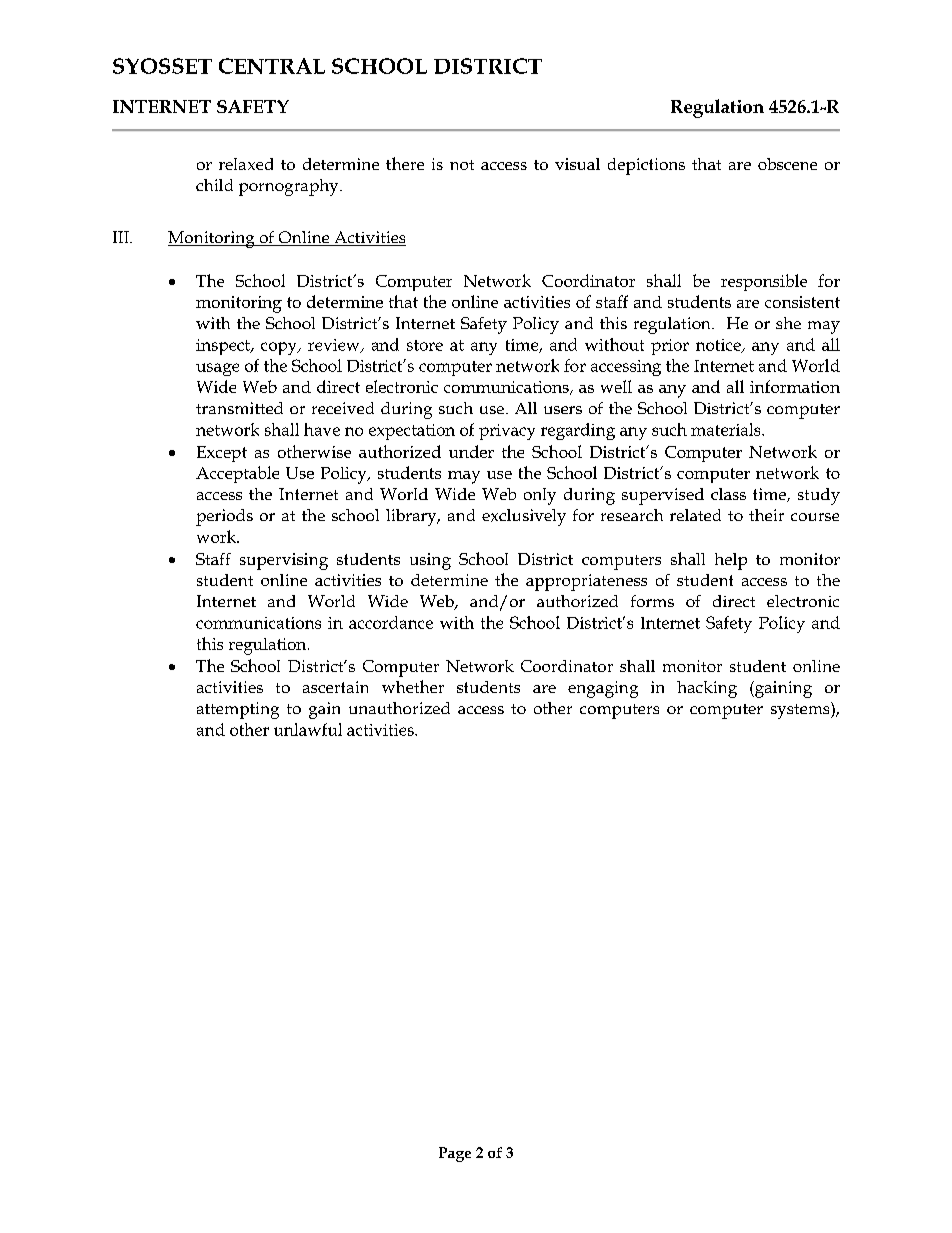 The width and height of the screenshot is (952, 1233). I want to click on Page, so click(455, 1154).
